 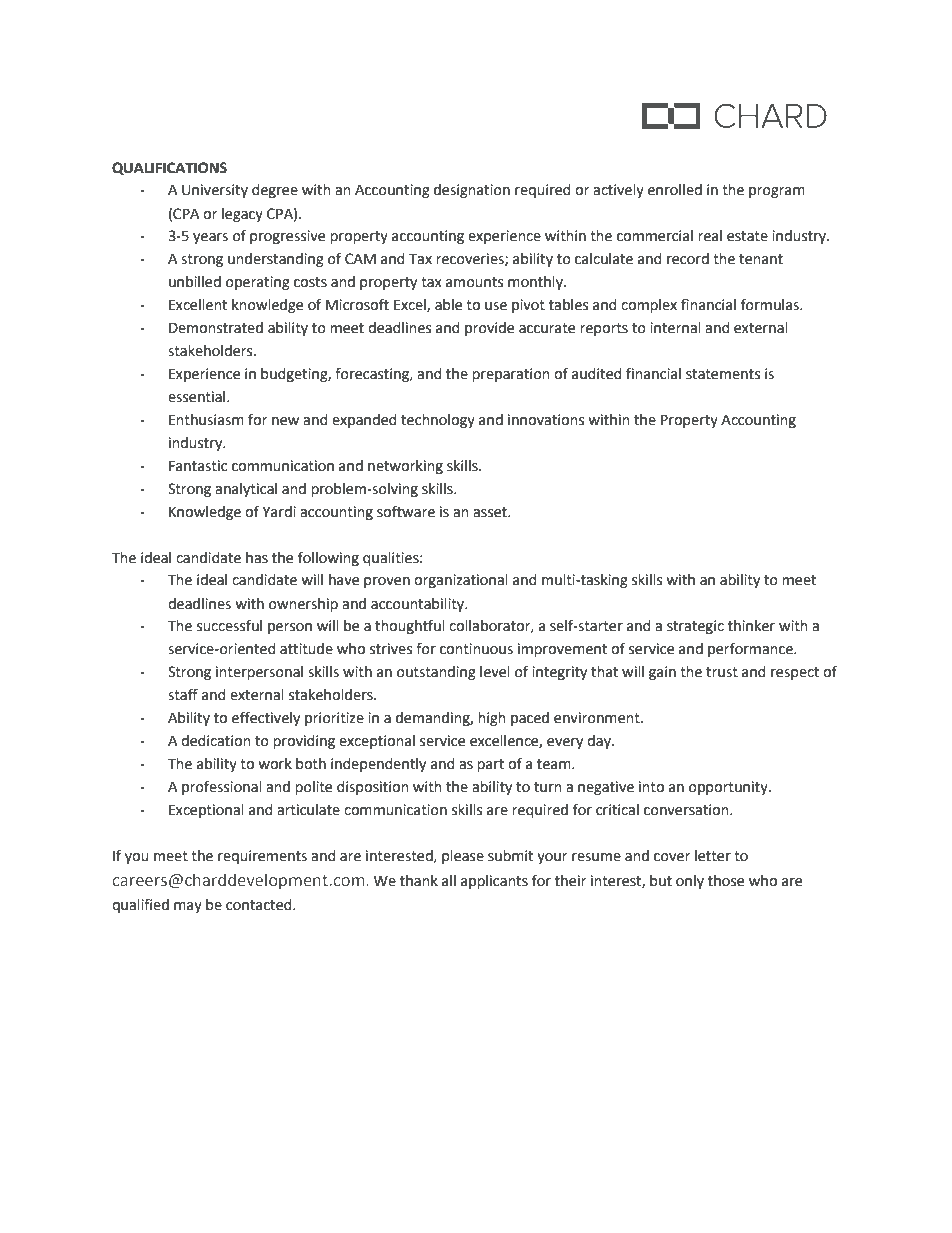 What do you see at coordinates (472, 191) in the page?
I see `designation` at bounding box center [472, 191].
